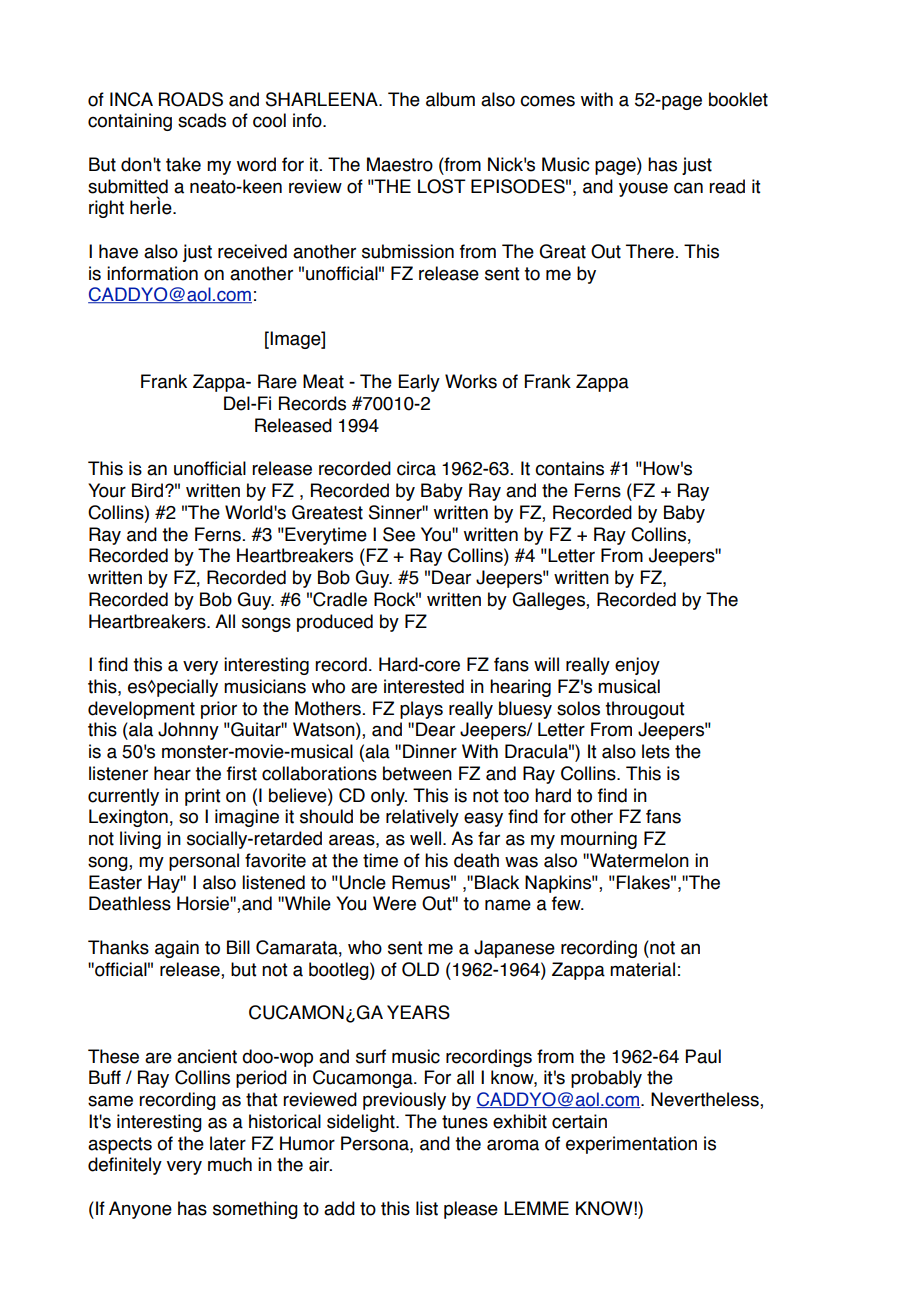 This screenshot has width=924, height=1308. I want to click on have, so click(118, 251).
